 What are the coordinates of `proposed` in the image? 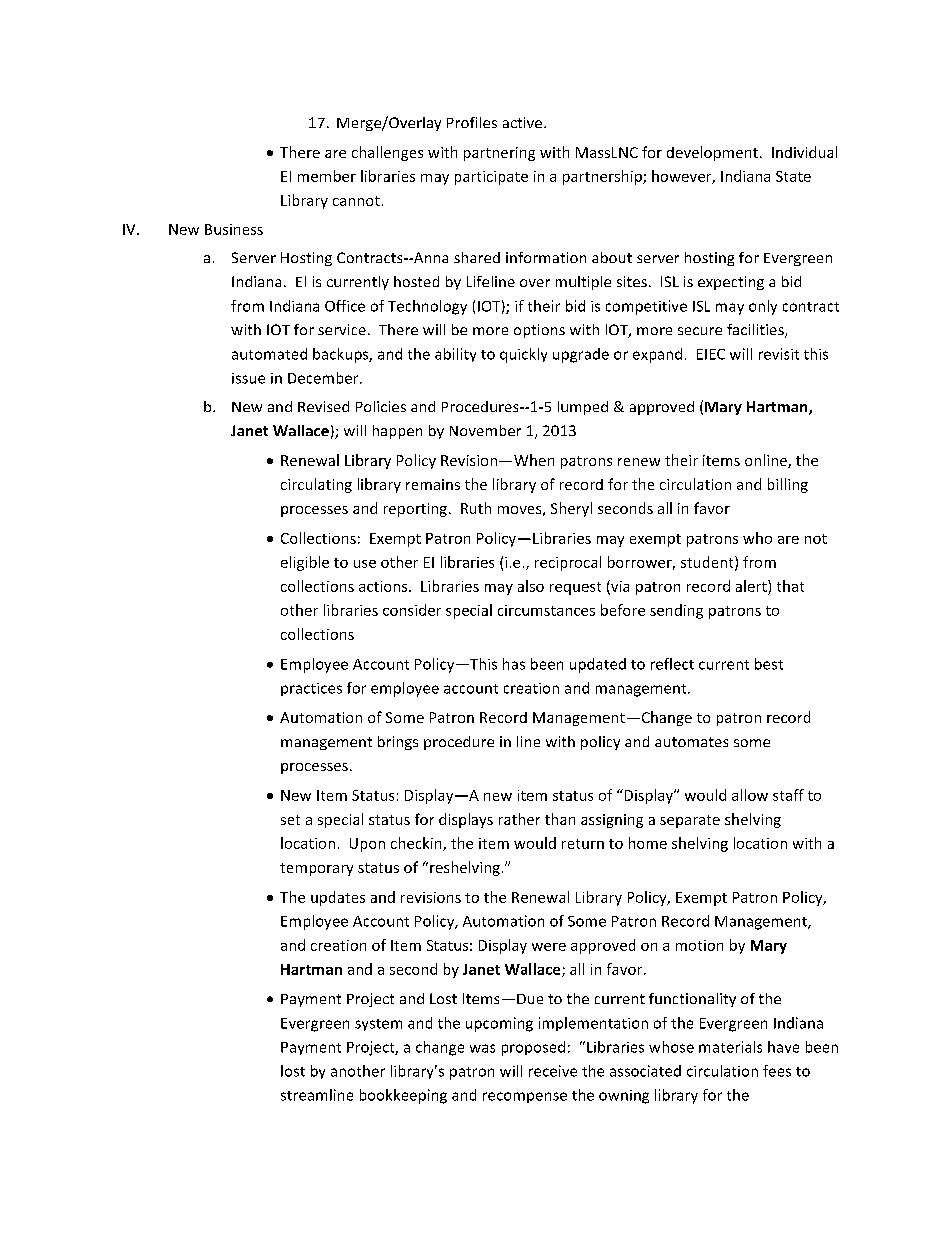 It's located at (533, 1048).
